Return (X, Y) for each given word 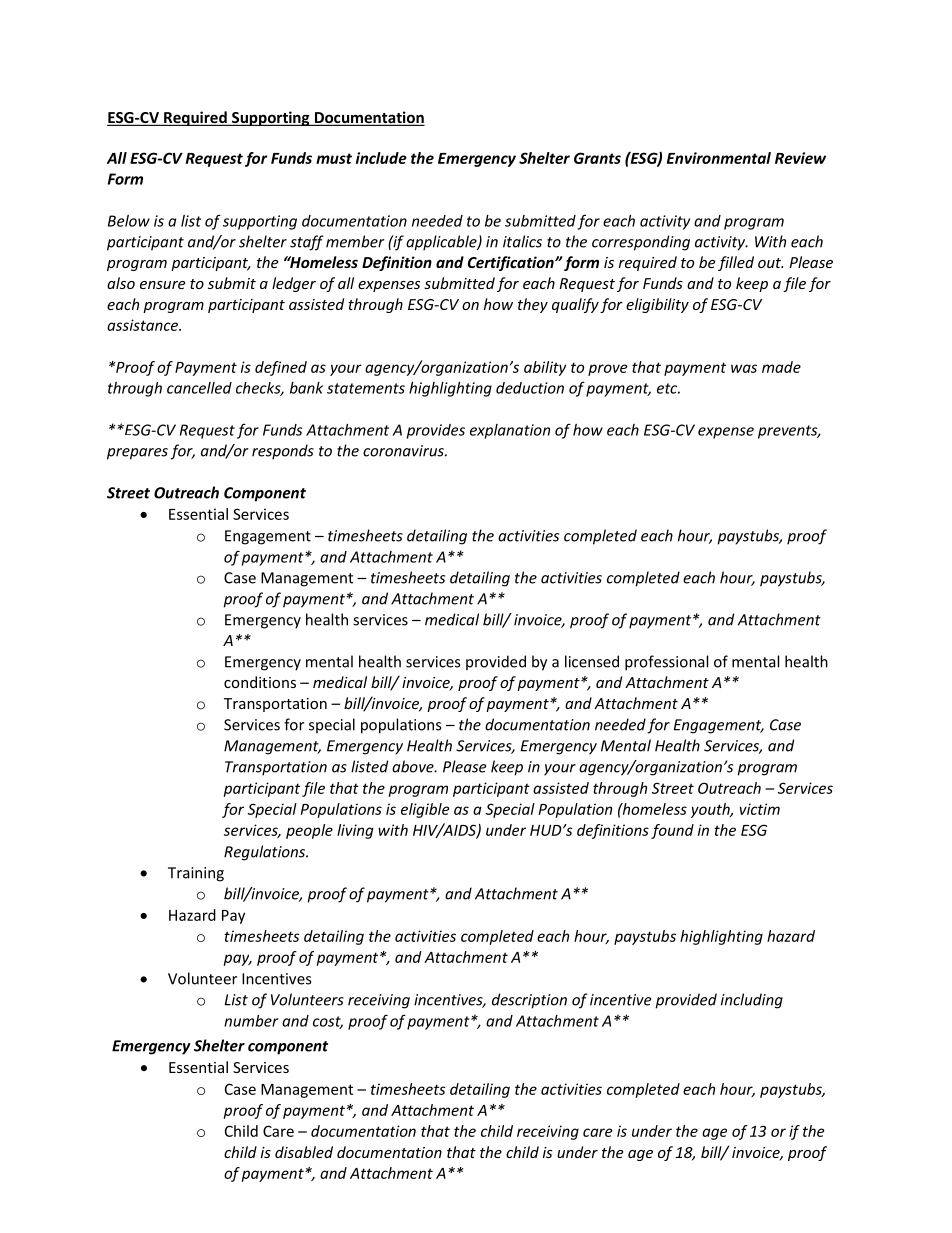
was (744, 368)
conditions (260, 682)
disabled (304, 1152)
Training (196, 874)
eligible (425, 810)
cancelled (199, 388)
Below (129, 221)
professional (666, 663)
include (381, 158)
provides (436, 431)
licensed (592, 661)
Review (800, 158)
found (672, 831)
